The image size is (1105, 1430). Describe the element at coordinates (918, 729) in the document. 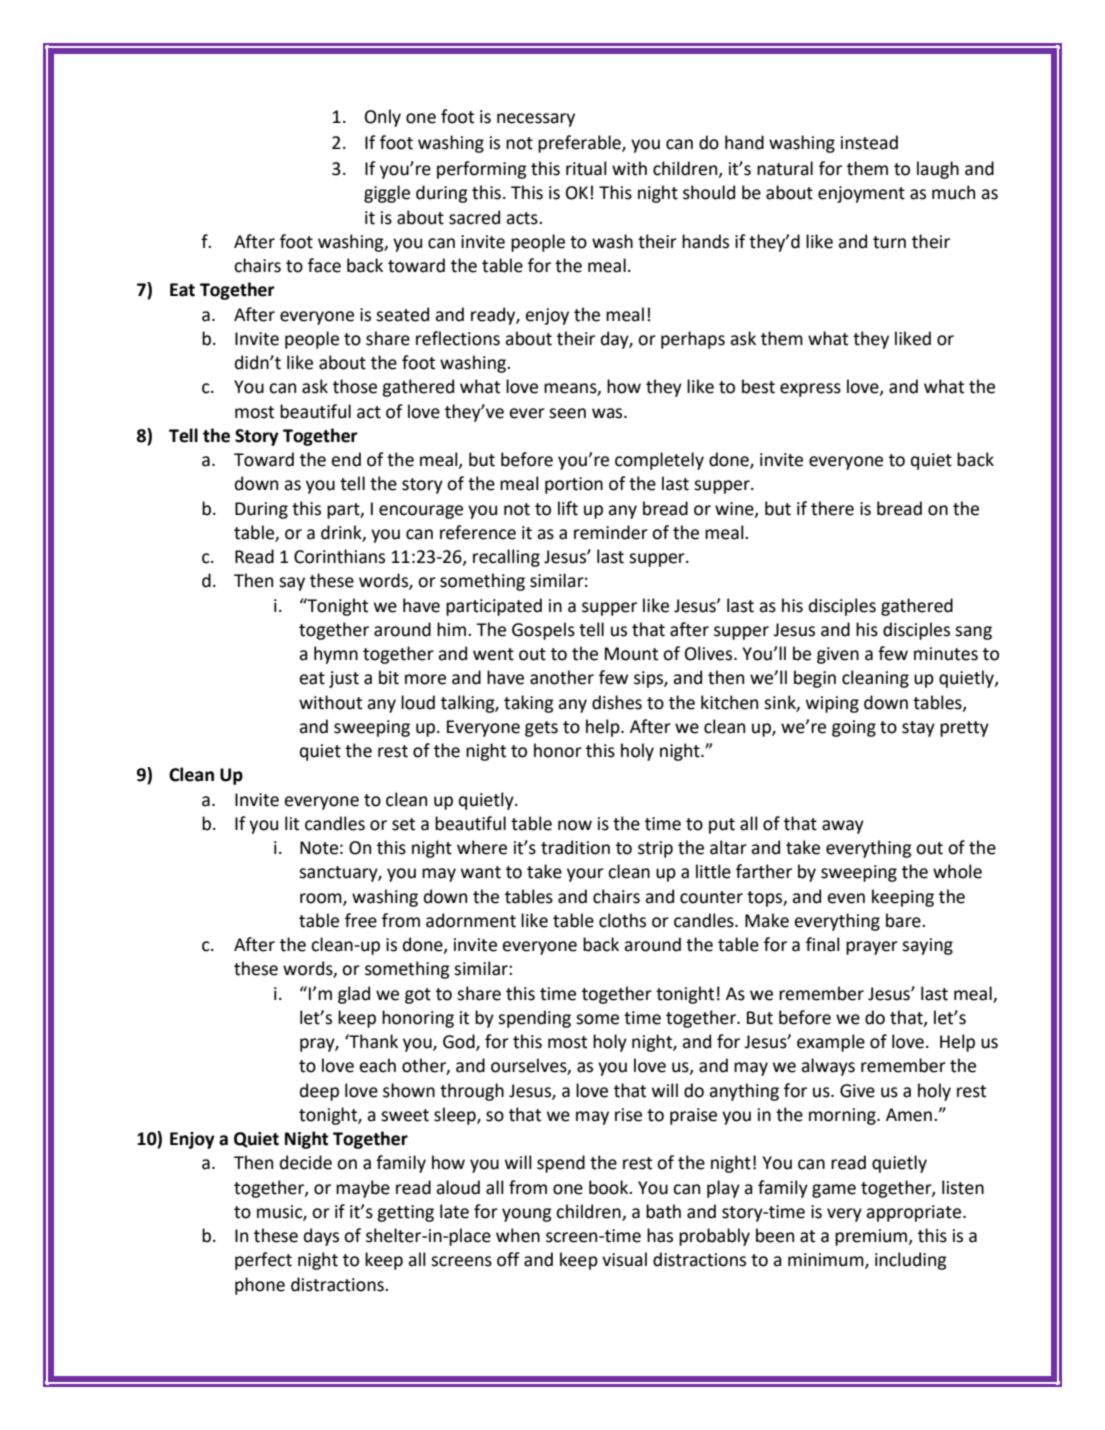

I see `stay` at that location.
